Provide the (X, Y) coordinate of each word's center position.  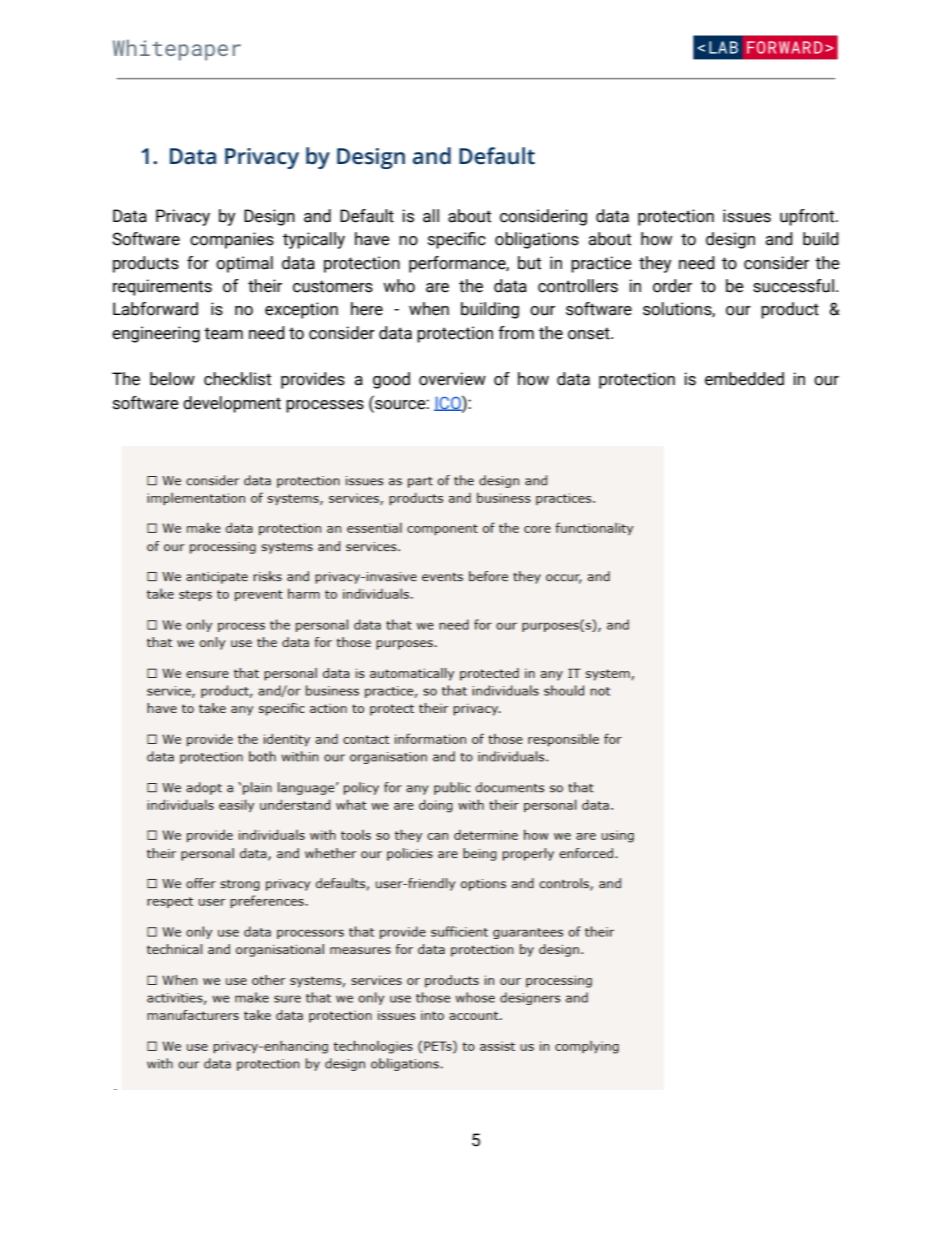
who (399, 286)
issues (747, 216)
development (232, 404)
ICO (448, 403)
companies (232, 240)
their (265, 286)
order (672, 286)
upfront (808, 217)
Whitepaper (177, 50)
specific (457, 240)
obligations (537, 240)
